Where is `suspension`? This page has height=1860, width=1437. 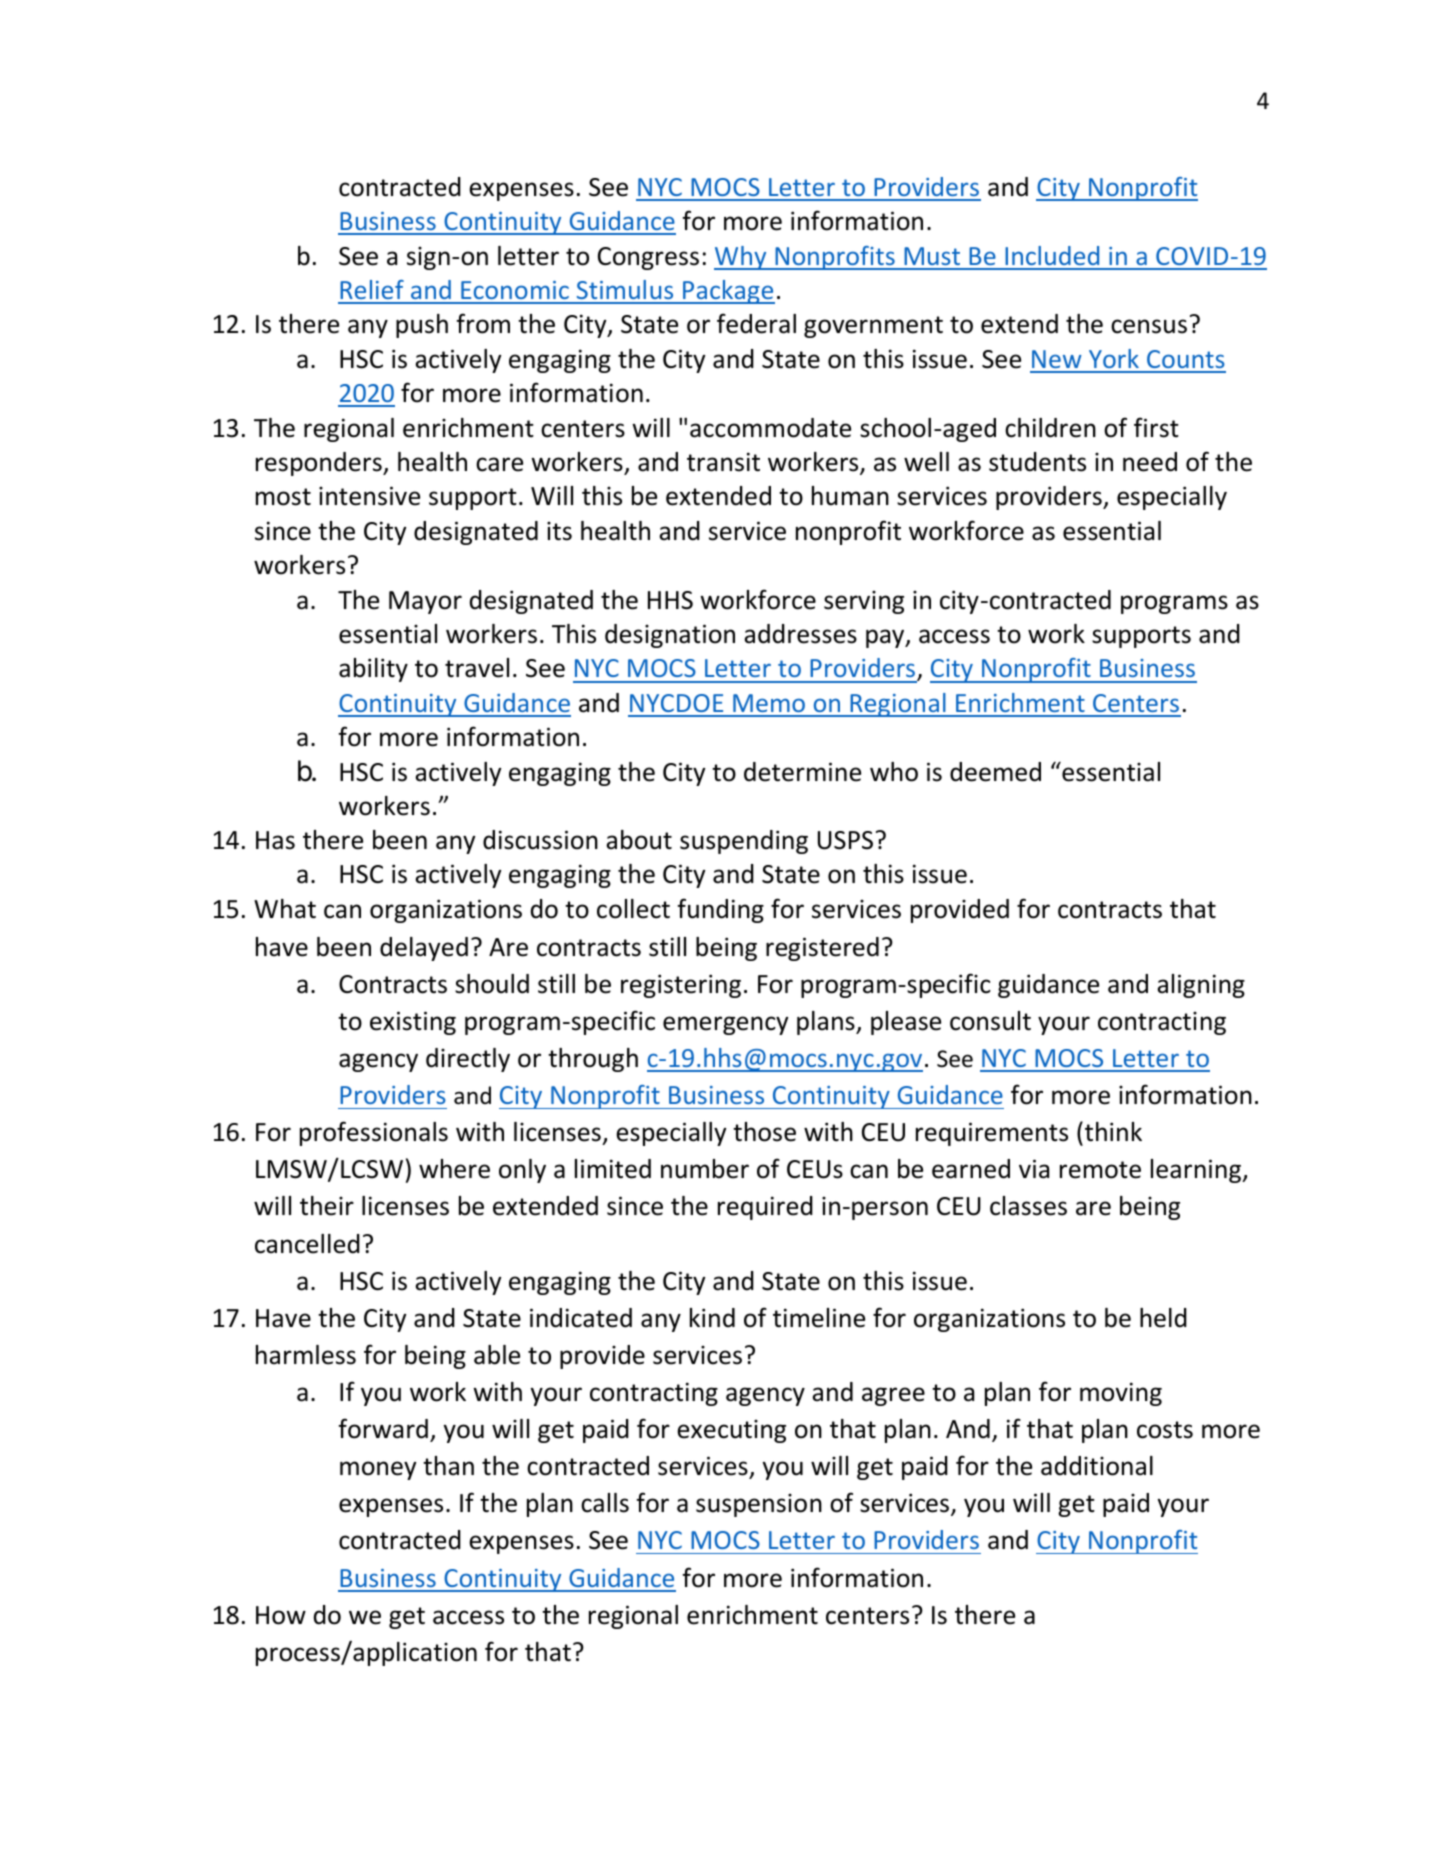 suspension is located at coordinates (759, 1505).
